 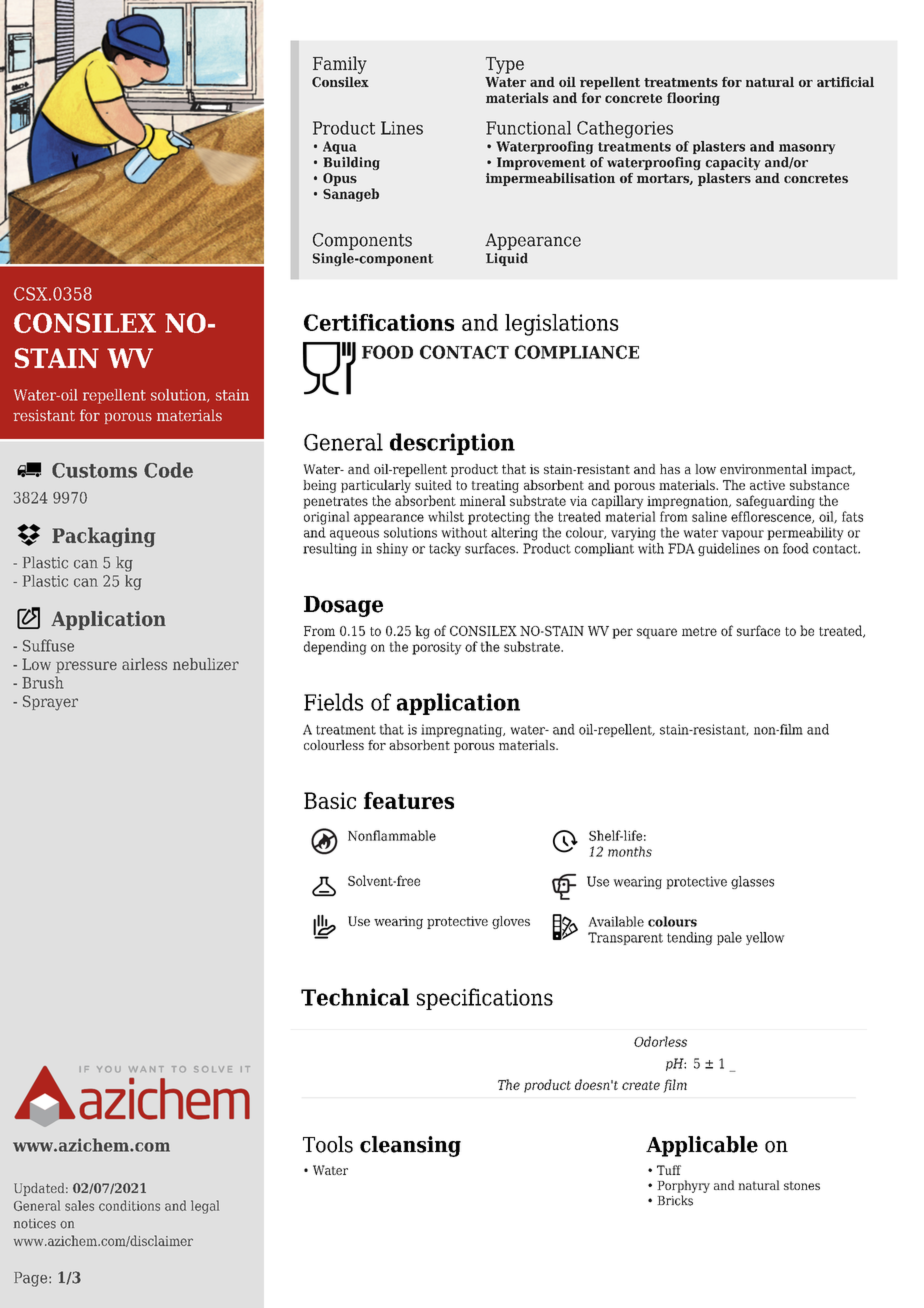 I want to click on airless, so click(x=144, y=664).
